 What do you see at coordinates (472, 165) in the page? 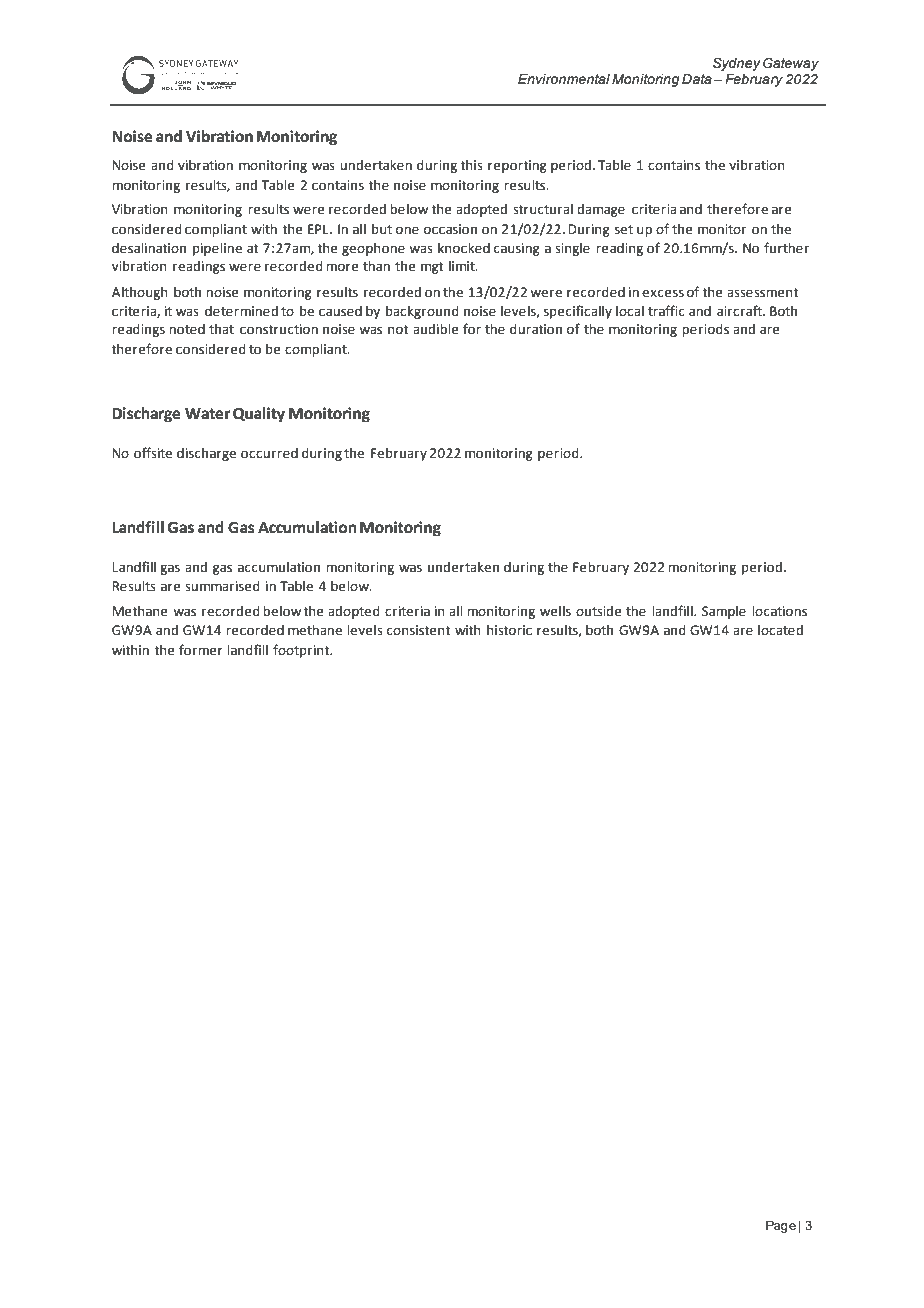
I see `this` at bounding box center [472, 165].
